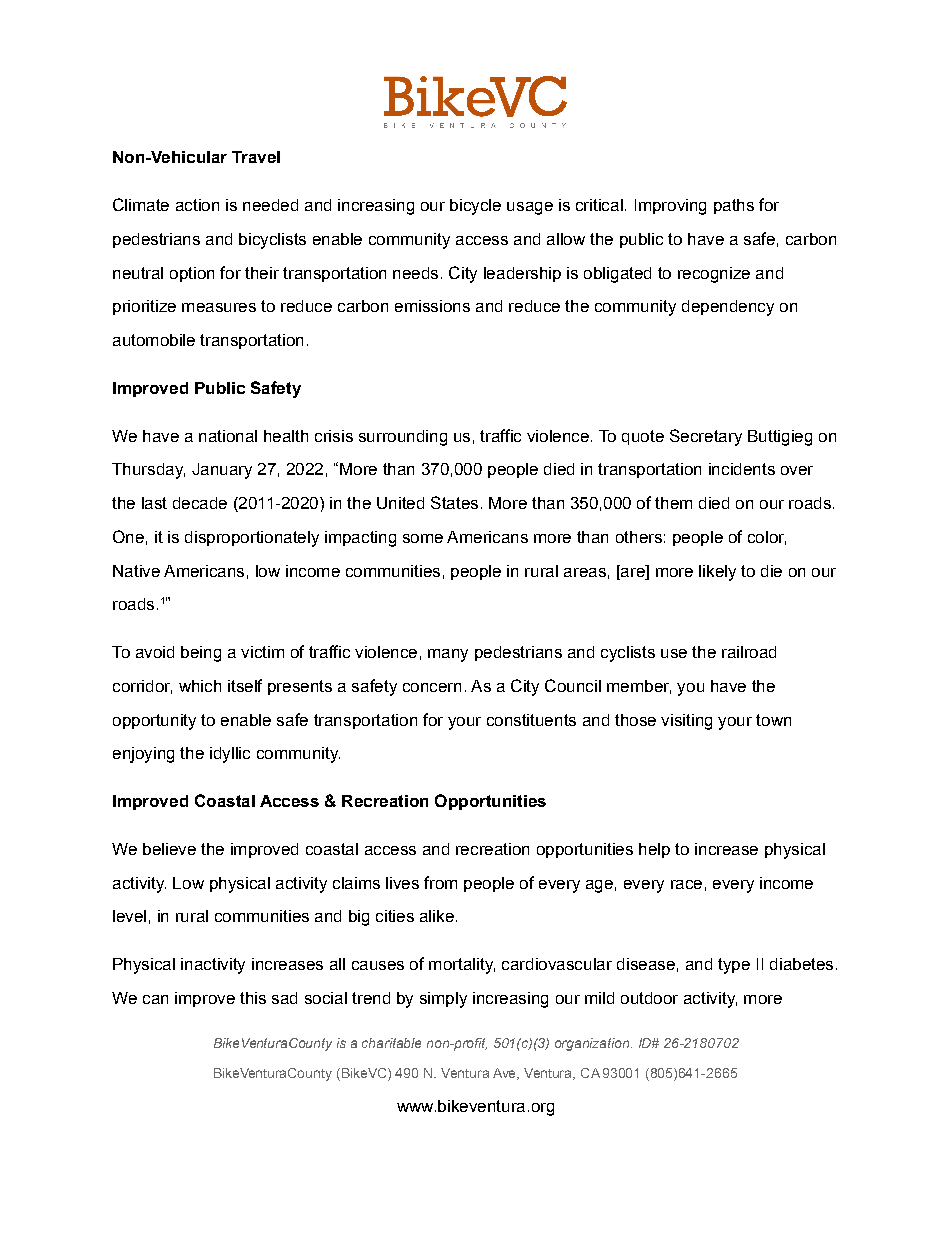  What do you see at coordinates (530, 208) in the screenshot?
I see `usage` at bounding box center [530, 208].
